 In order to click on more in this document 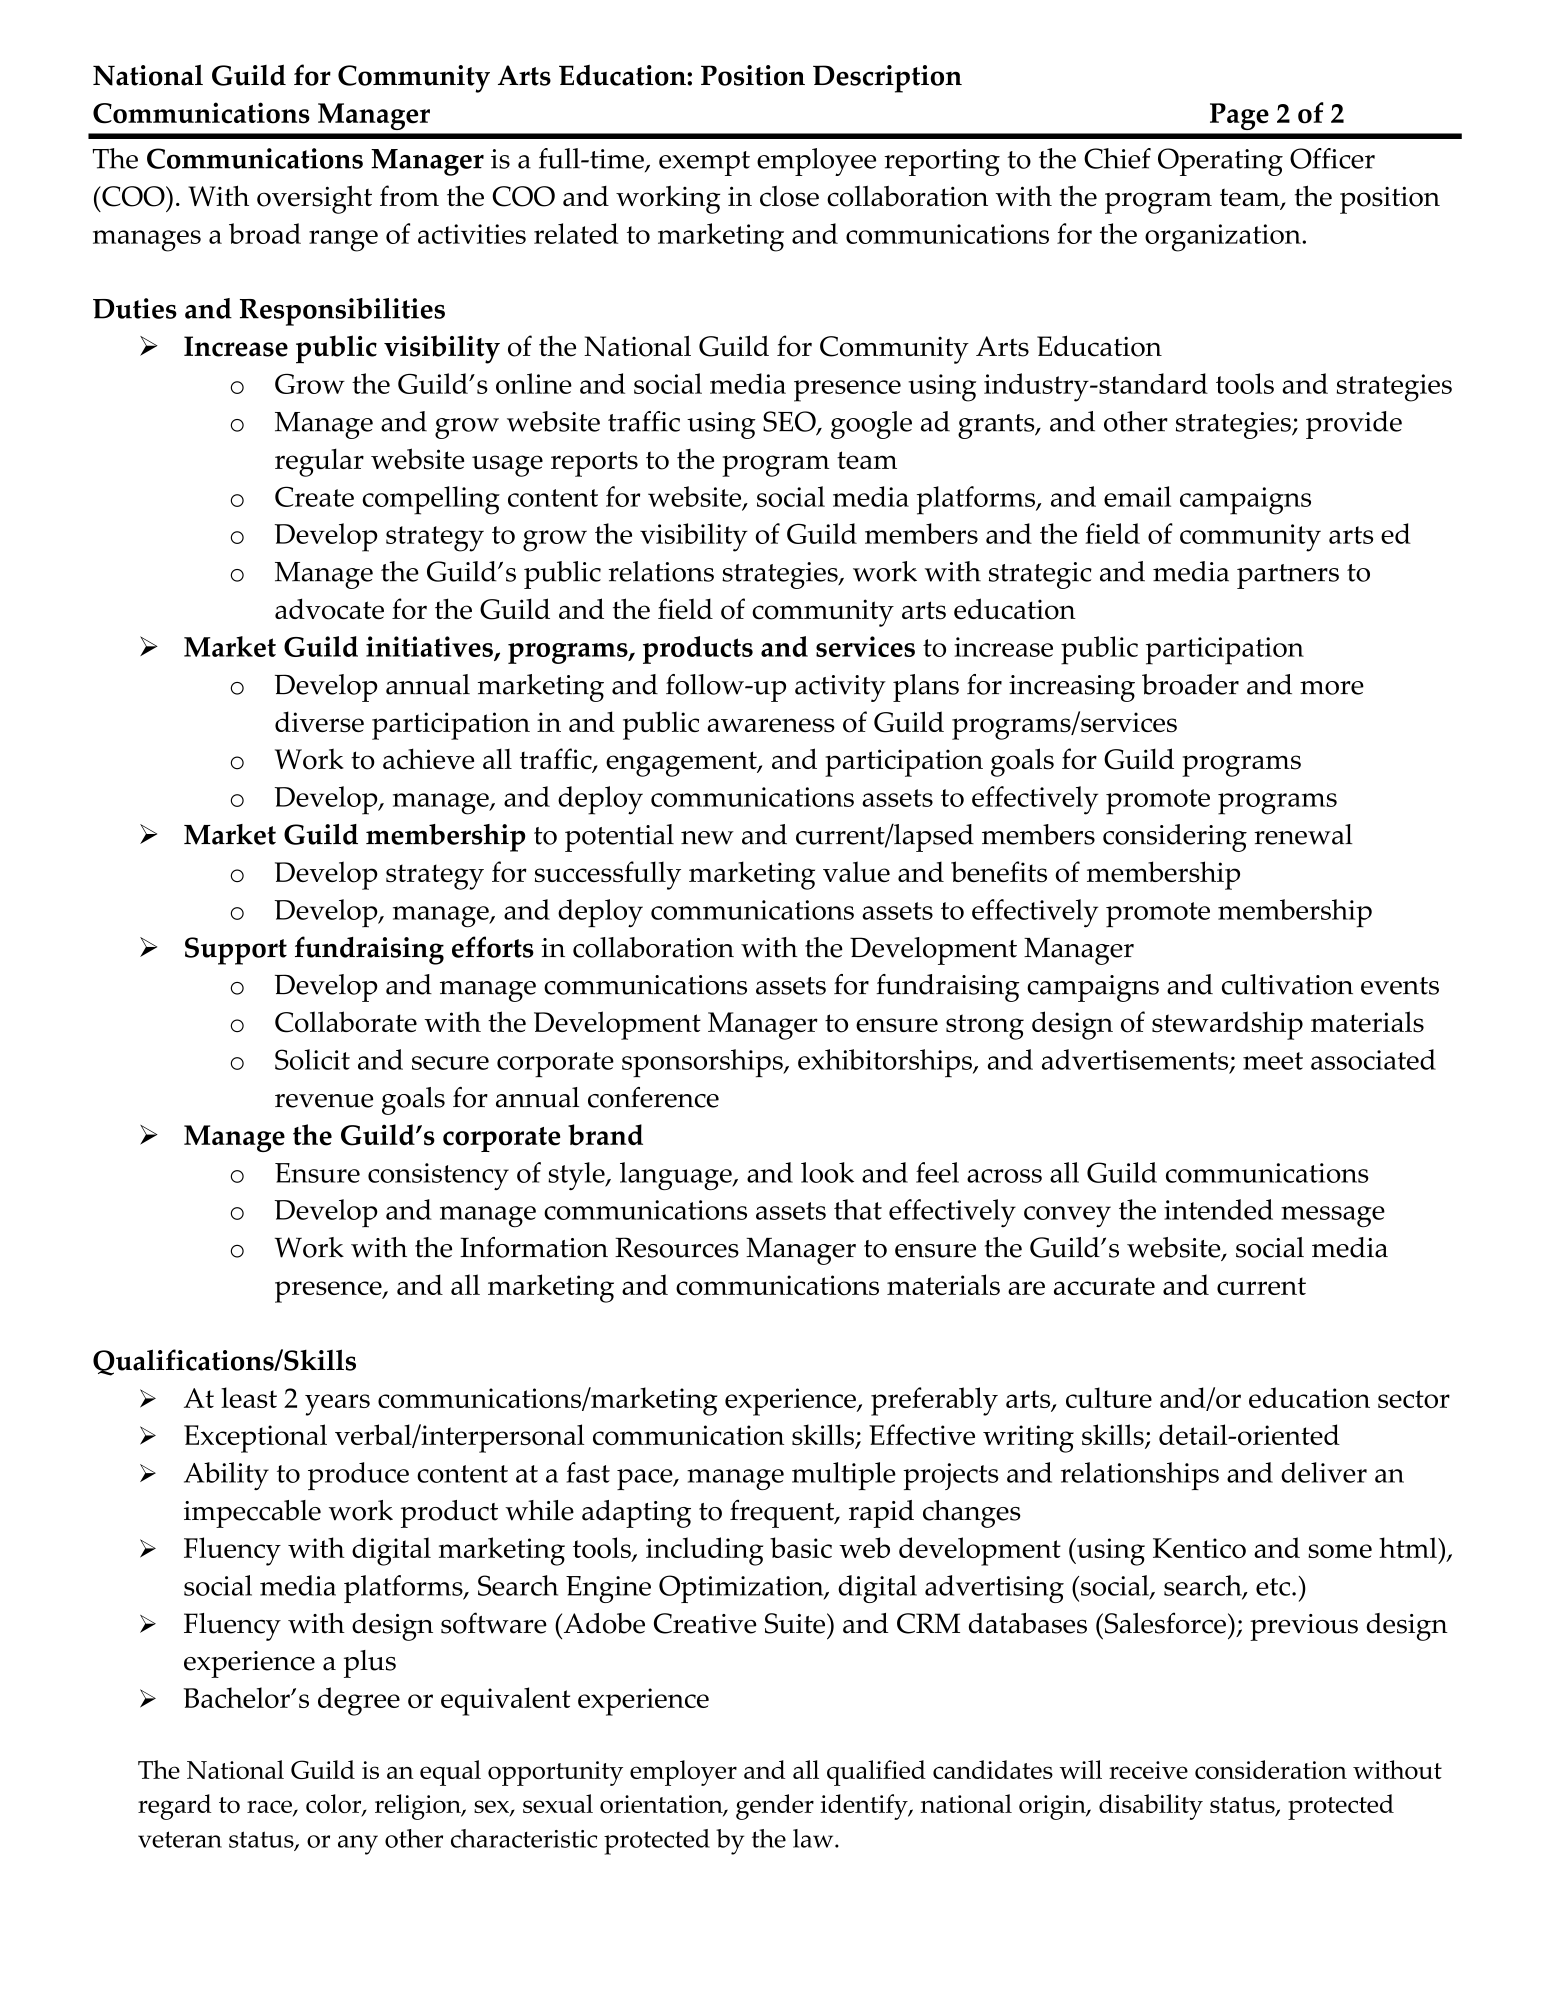, I will do `click(1332, 688)`.
